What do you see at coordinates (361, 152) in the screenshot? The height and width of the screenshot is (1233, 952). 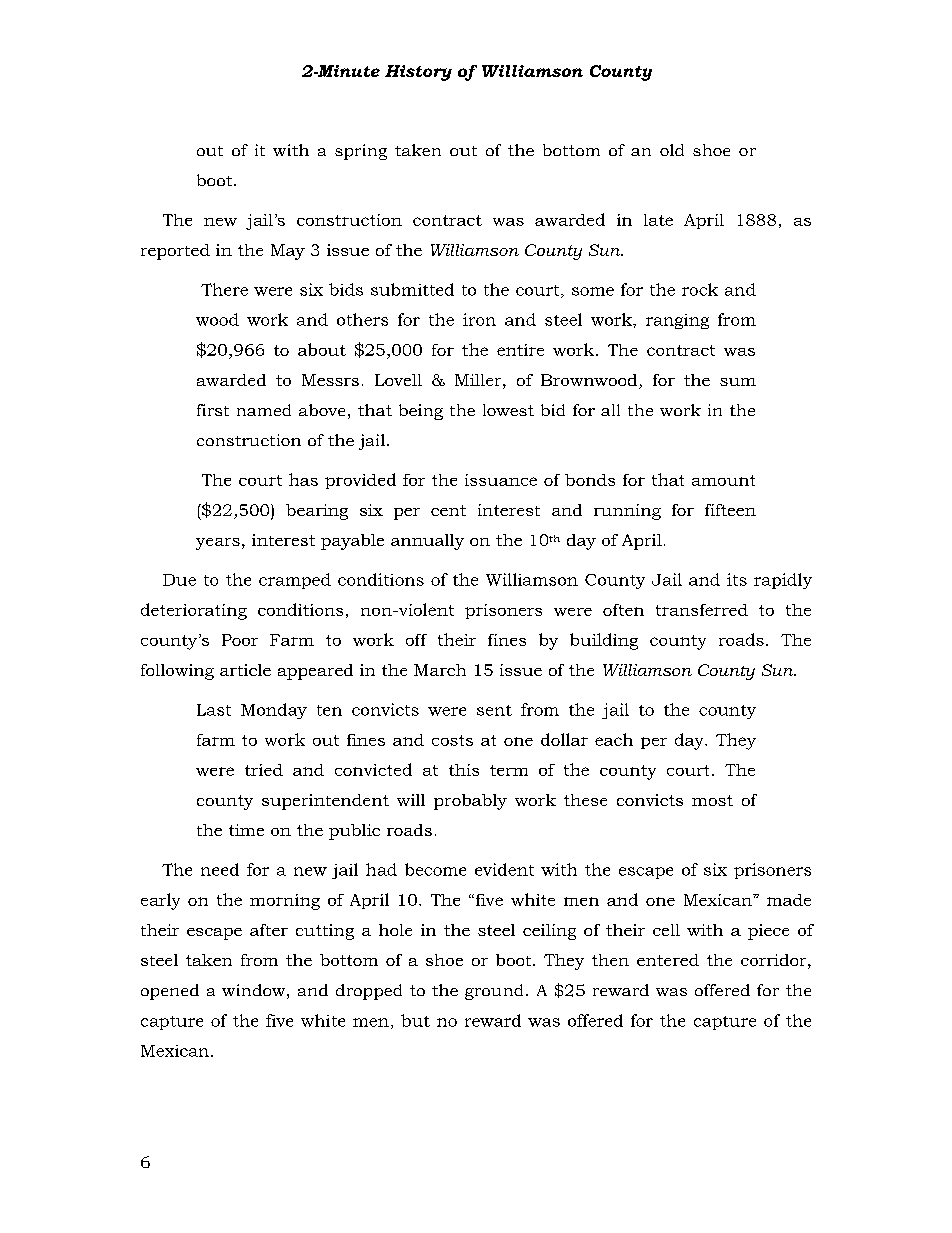 I see `spring` at bounding box center [361, 152].
